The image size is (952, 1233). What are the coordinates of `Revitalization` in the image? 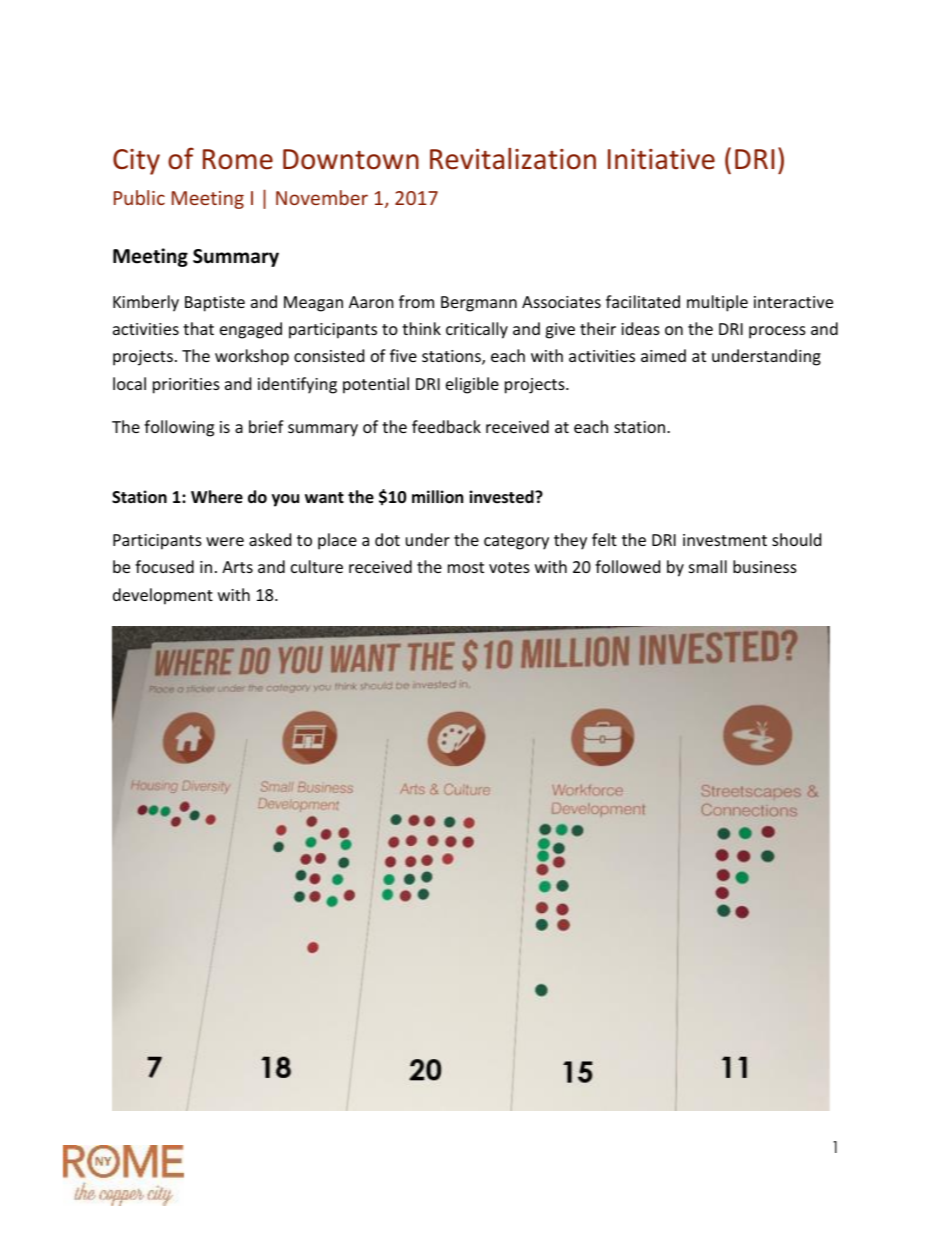 It's located at (513, 159).
